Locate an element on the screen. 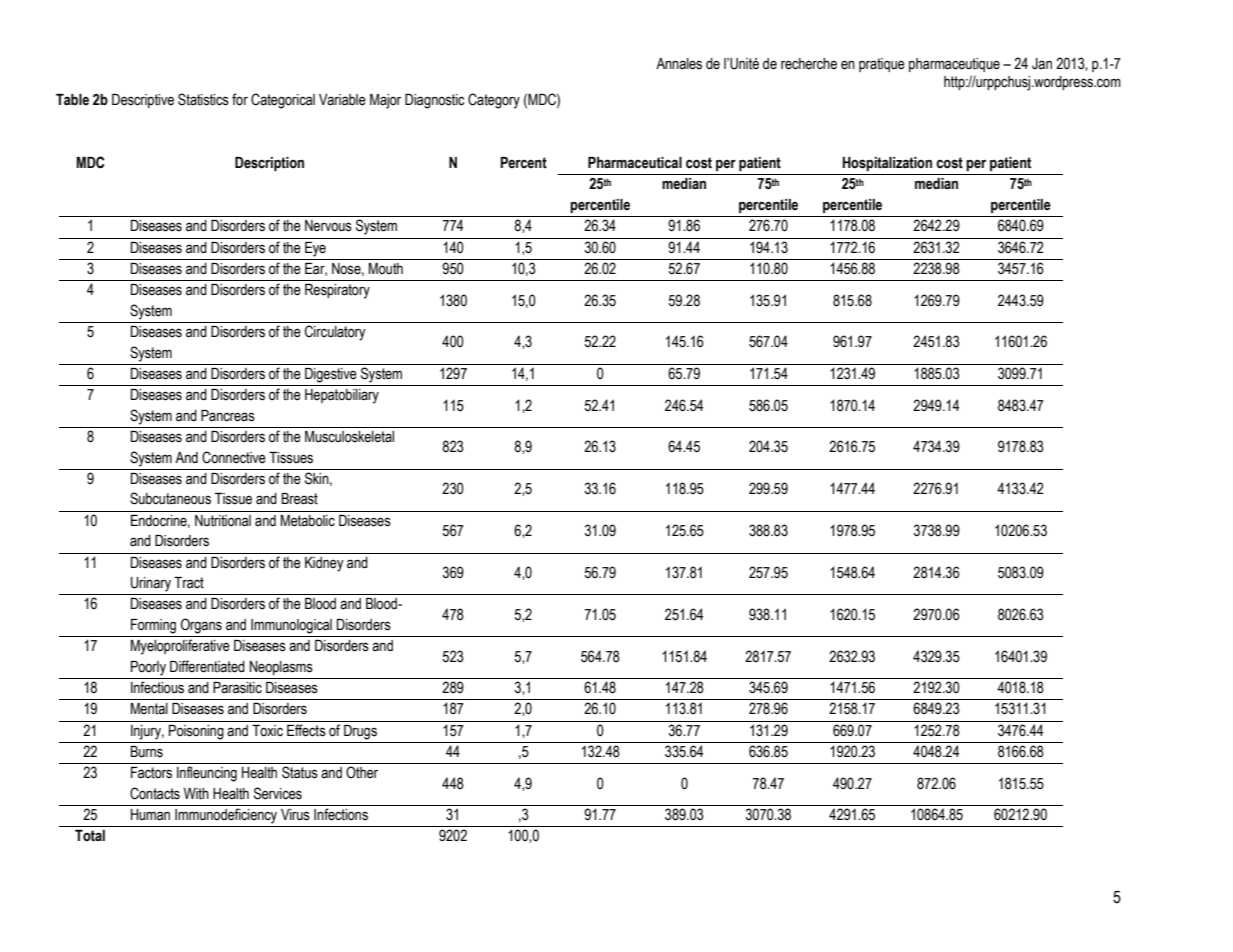 This screenshot has width=1233, height=952. Hepatobiliary is located at coordinates (342, 396).
